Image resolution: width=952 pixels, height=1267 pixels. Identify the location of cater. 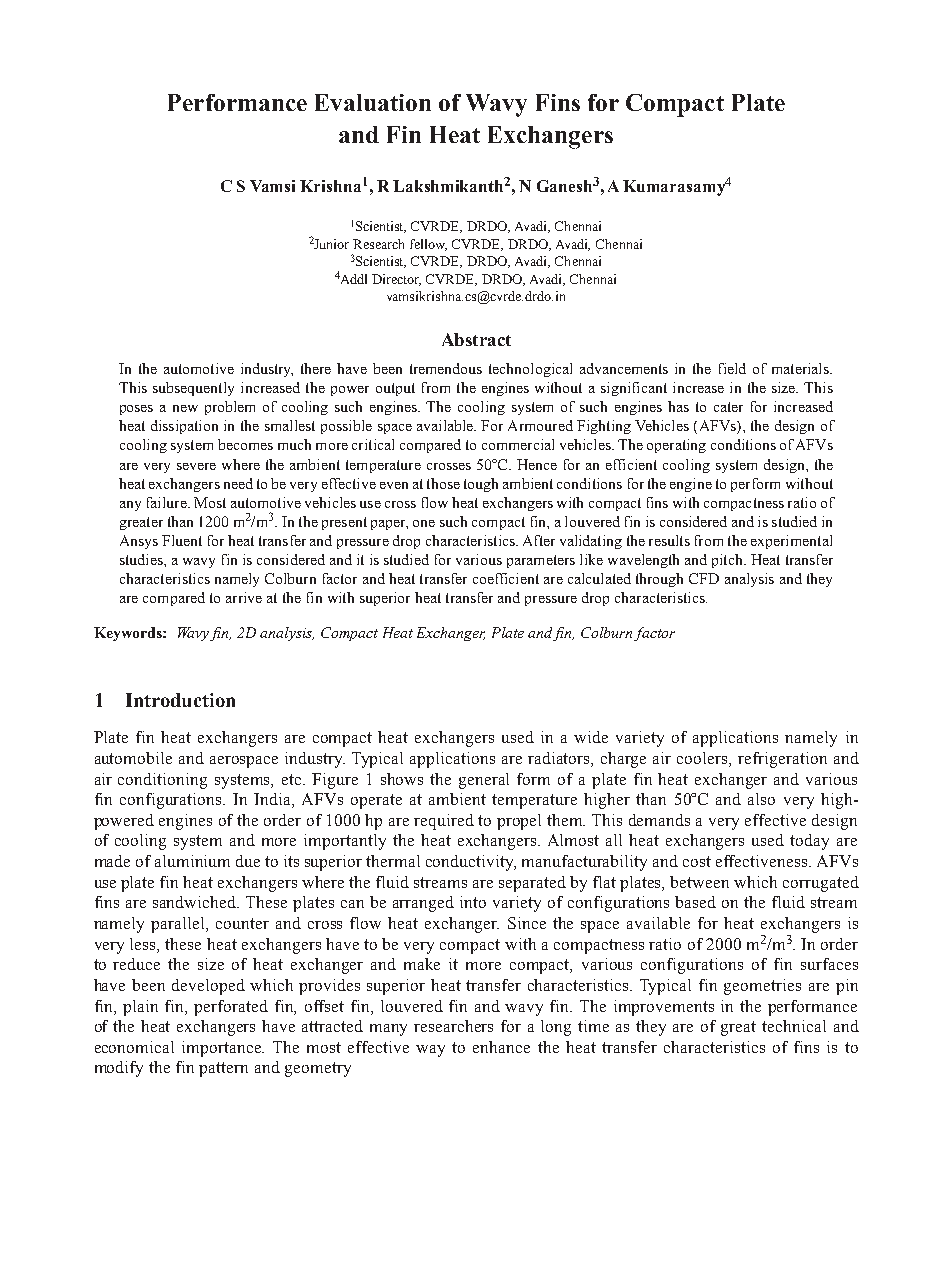
(728, 407).
